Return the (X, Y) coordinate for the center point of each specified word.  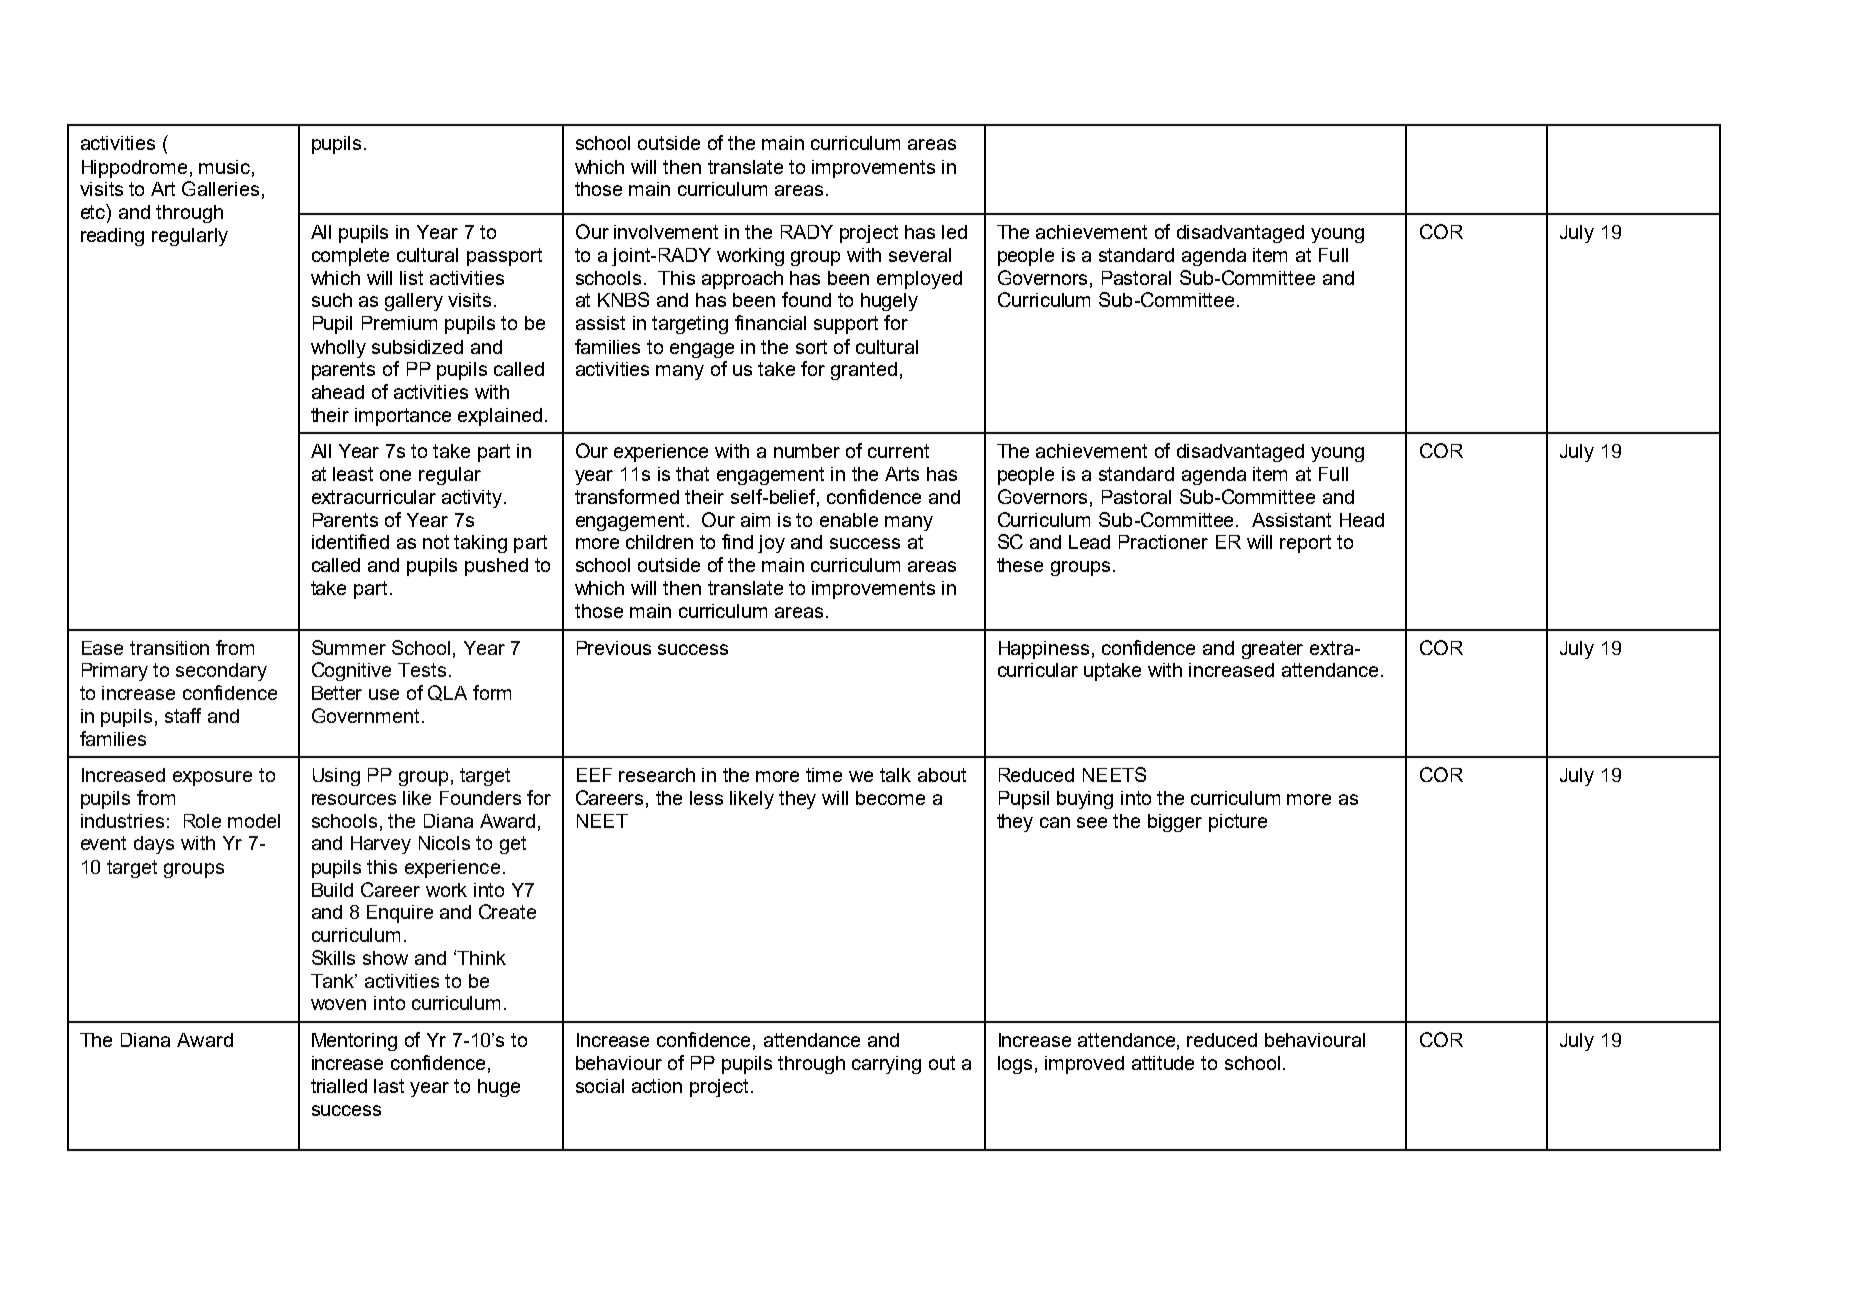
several (920, 255)
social (600, 1086)
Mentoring (354, 1042)
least (353, 474)
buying (1085, 800)
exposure (212, 778)
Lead (1089, 542)
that (692, 474)
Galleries (220, 188)
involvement (666, 232)
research (657, 775)
